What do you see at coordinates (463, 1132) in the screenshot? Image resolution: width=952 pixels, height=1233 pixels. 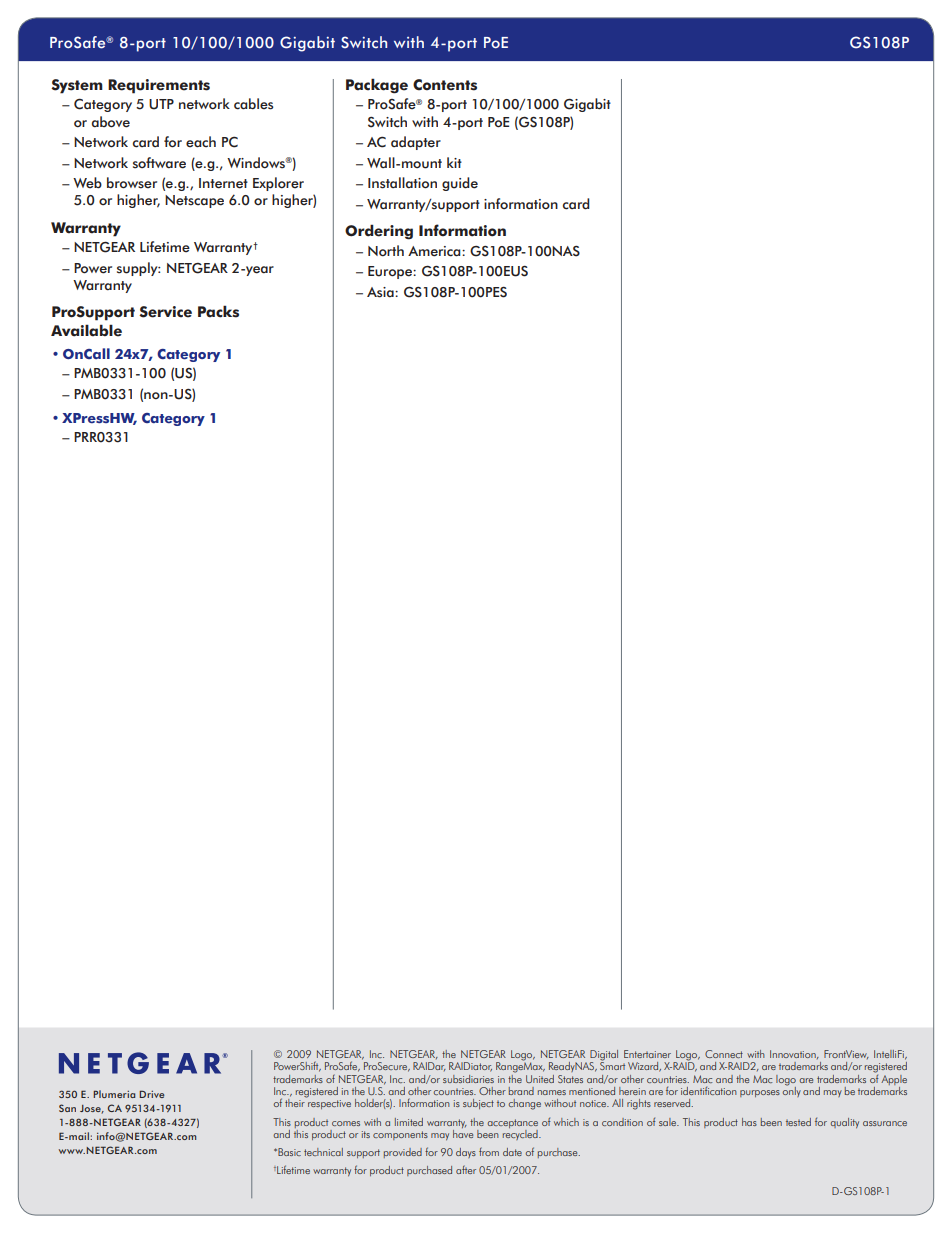 I see `have` at bounding box center [463, 1132].
